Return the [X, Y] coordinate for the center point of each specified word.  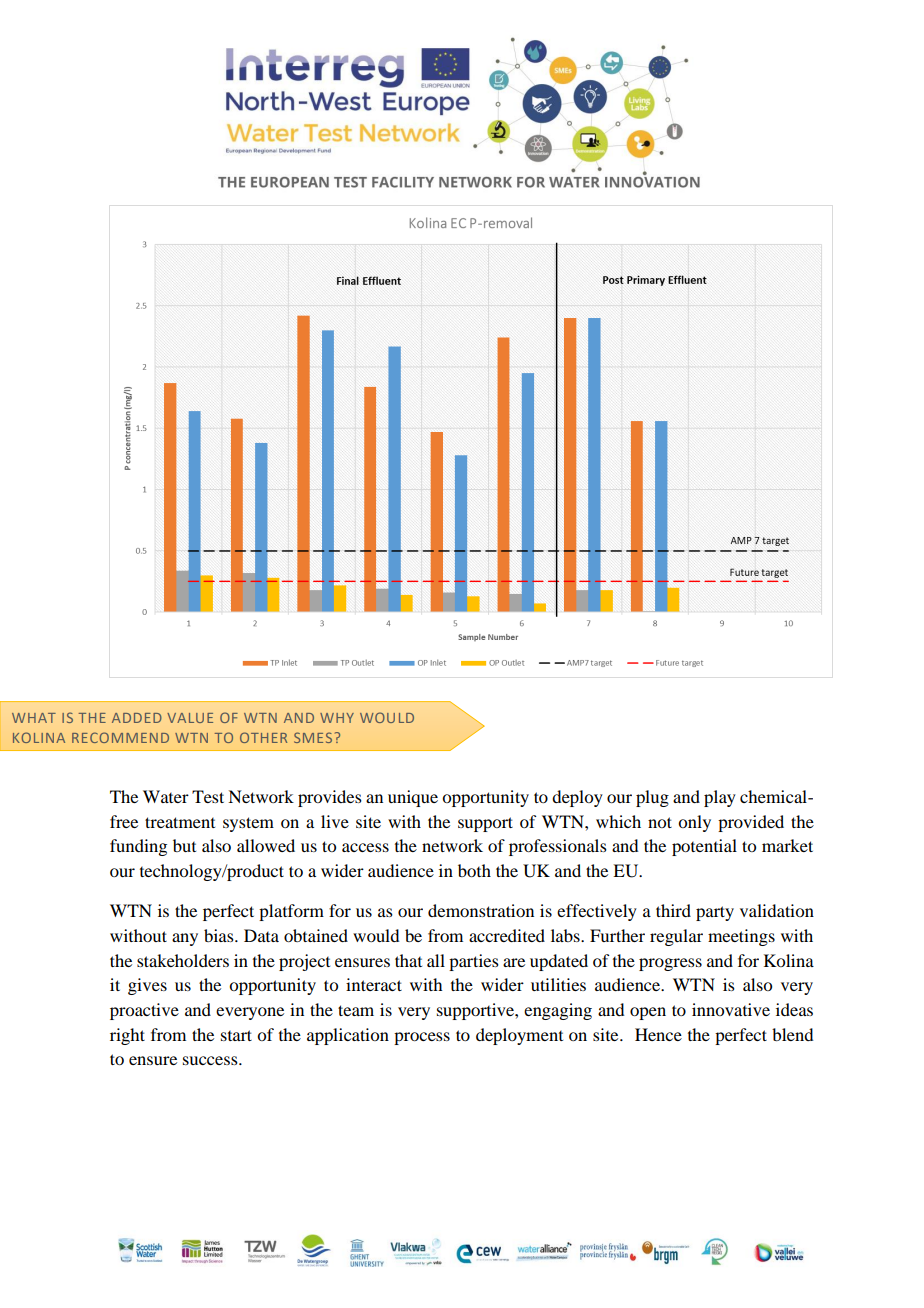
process [422, 1038]
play [720, 798]
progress [670, 964]
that [408, 960]
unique [413, 798]
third [673, 910]
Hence [658, 1034]
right [127, 1036]
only [694, 823]
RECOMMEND [120, 737]
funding [138, 847]
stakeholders [183, 960]
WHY [337, 718]
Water [166, 796]
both [474, 870]
